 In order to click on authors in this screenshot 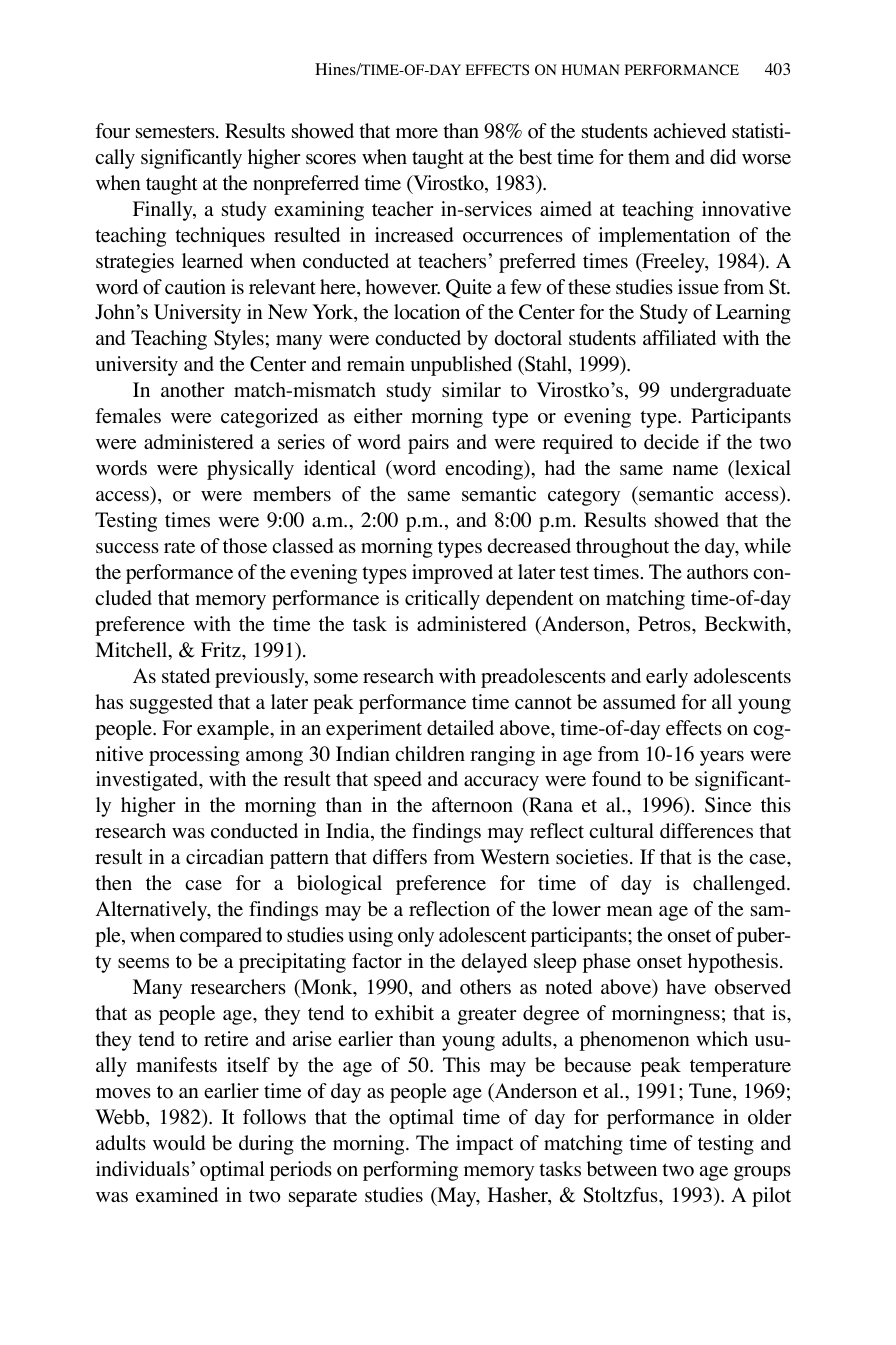, I will do `click(717, 572)`.
